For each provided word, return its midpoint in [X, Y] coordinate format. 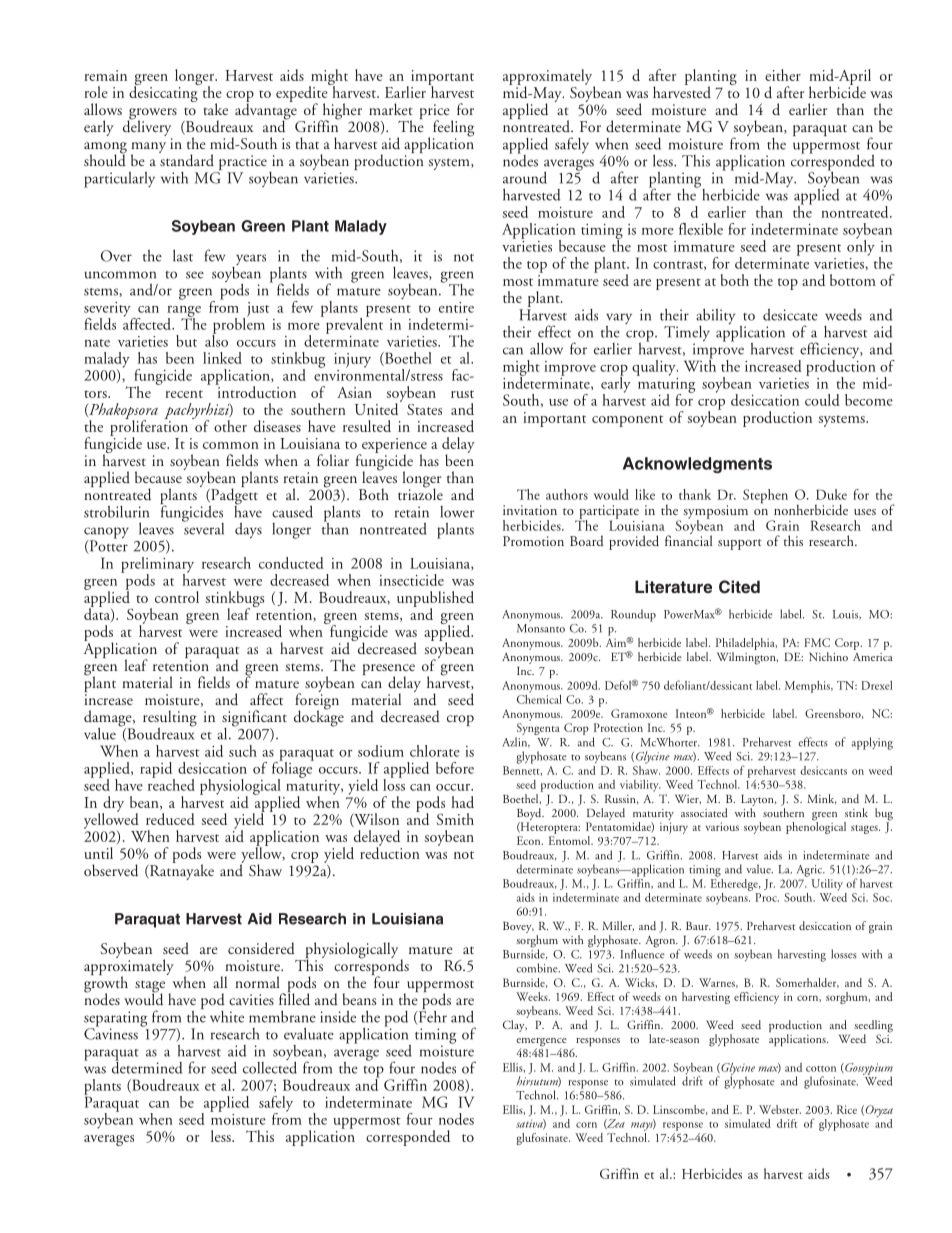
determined [147, 1066]
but [186, 341]
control [177, 597]
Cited [739, 587]
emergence [541, 1043]
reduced [170, 819]
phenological [816, 827]
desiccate [790, 315]
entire [456, 307]
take [216, 109]
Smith [455, 819]
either [783, 75]
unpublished [435, 600]
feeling [453, 129]
